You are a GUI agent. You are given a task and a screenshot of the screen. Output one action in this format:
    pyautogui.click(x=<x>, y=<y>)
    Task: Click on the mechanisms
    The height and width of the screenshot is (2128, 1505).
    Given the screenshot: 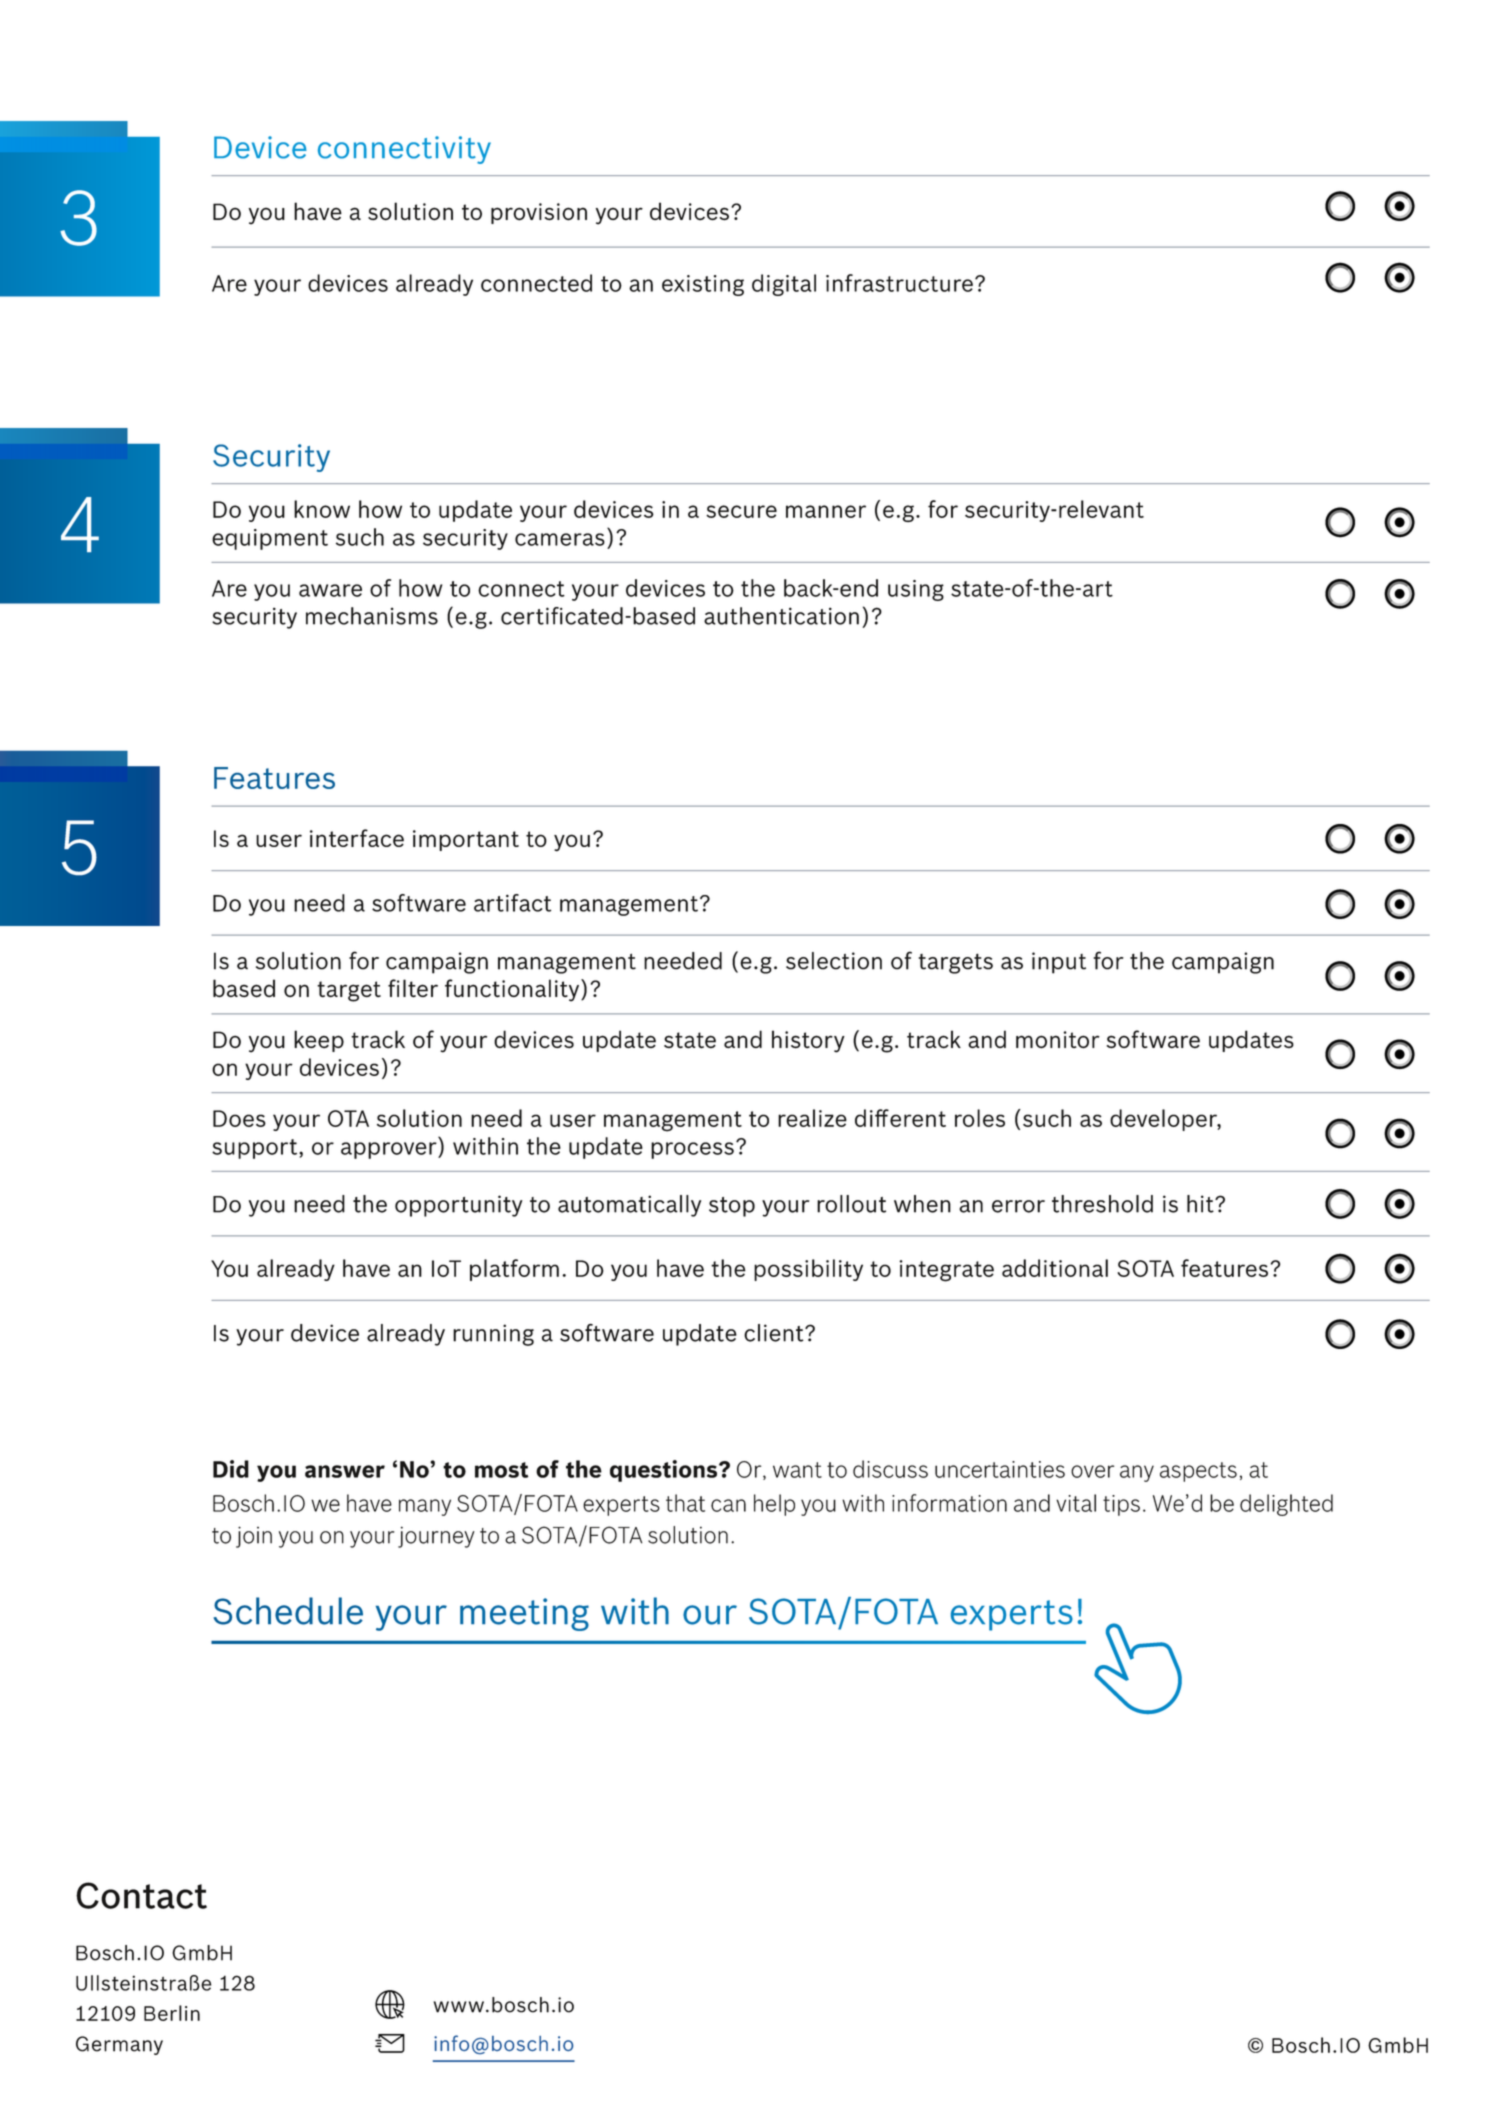 What is the action you would take?
    pyautogui.click(x=372, y=616)
